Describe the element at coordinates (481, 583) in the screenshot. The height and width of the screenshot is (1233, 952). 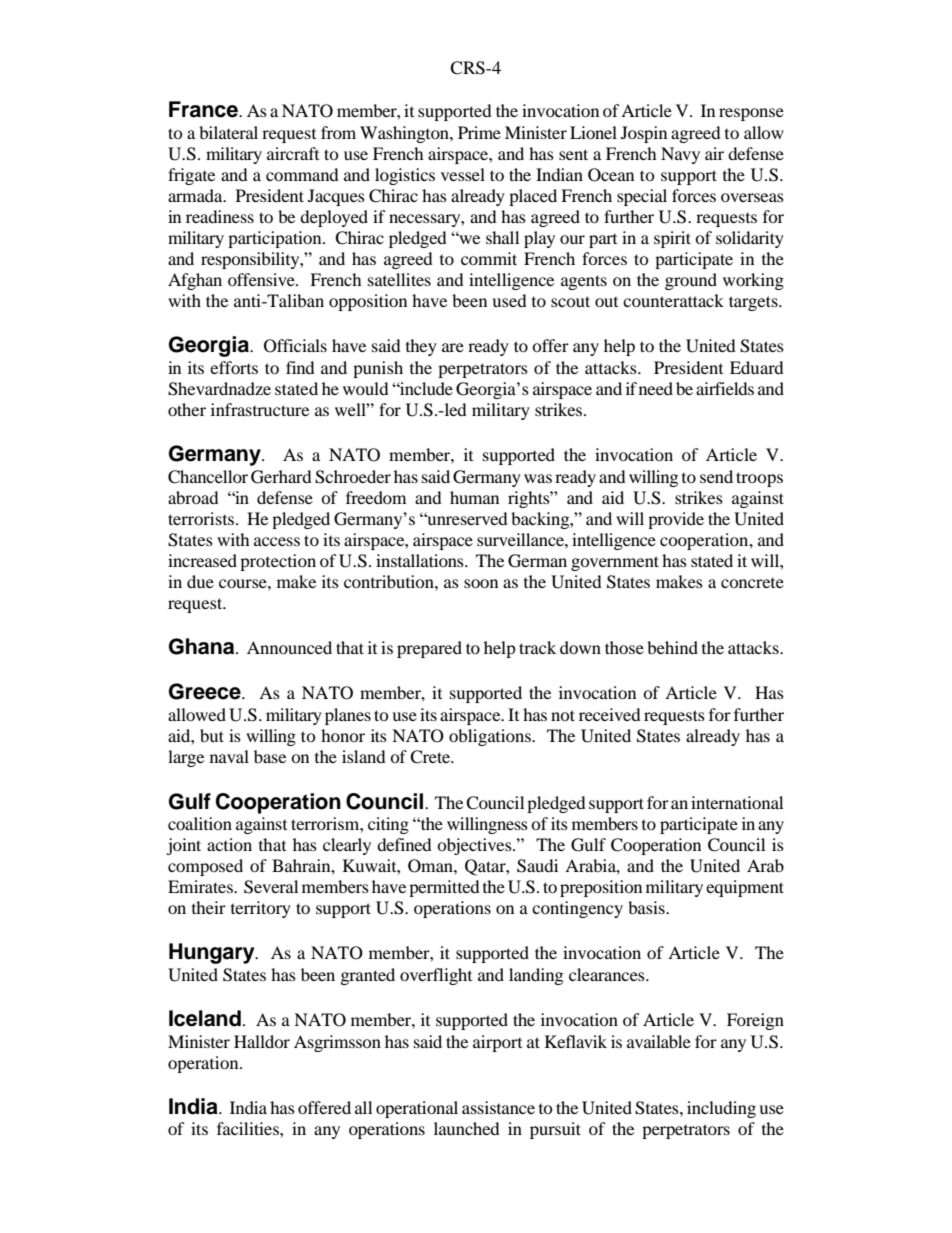
I see `soon` at that location.
